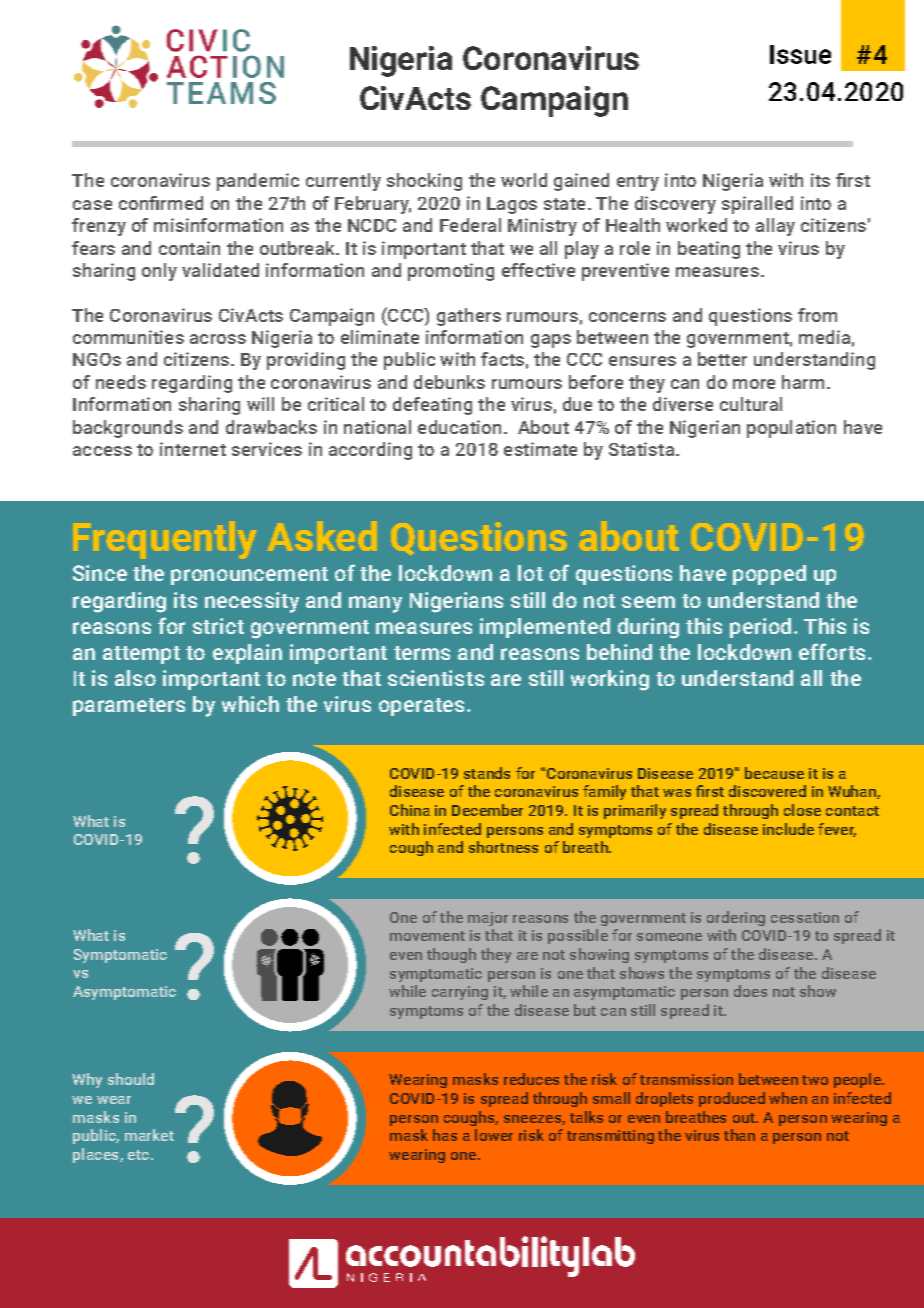  Describe the element at coordinates (436, 678) in the page. I see `scientists` at that location.
